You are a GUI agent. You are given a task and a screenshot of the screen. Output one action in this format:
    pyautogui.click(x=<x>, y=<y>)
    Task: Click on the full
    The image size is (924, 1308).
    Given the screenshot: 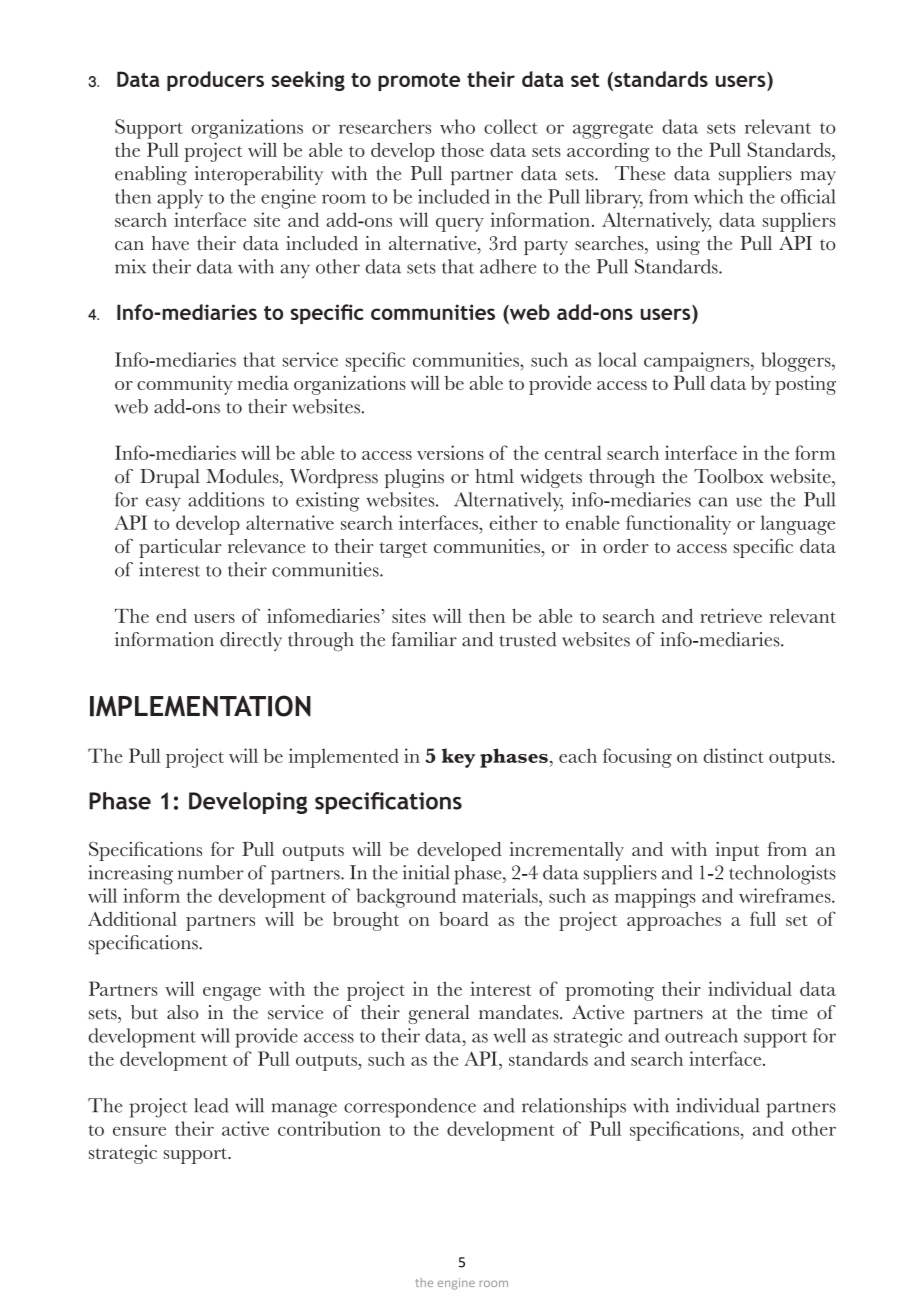 What is the action you would take?
    pyautogui.click(x=763, y=918)
